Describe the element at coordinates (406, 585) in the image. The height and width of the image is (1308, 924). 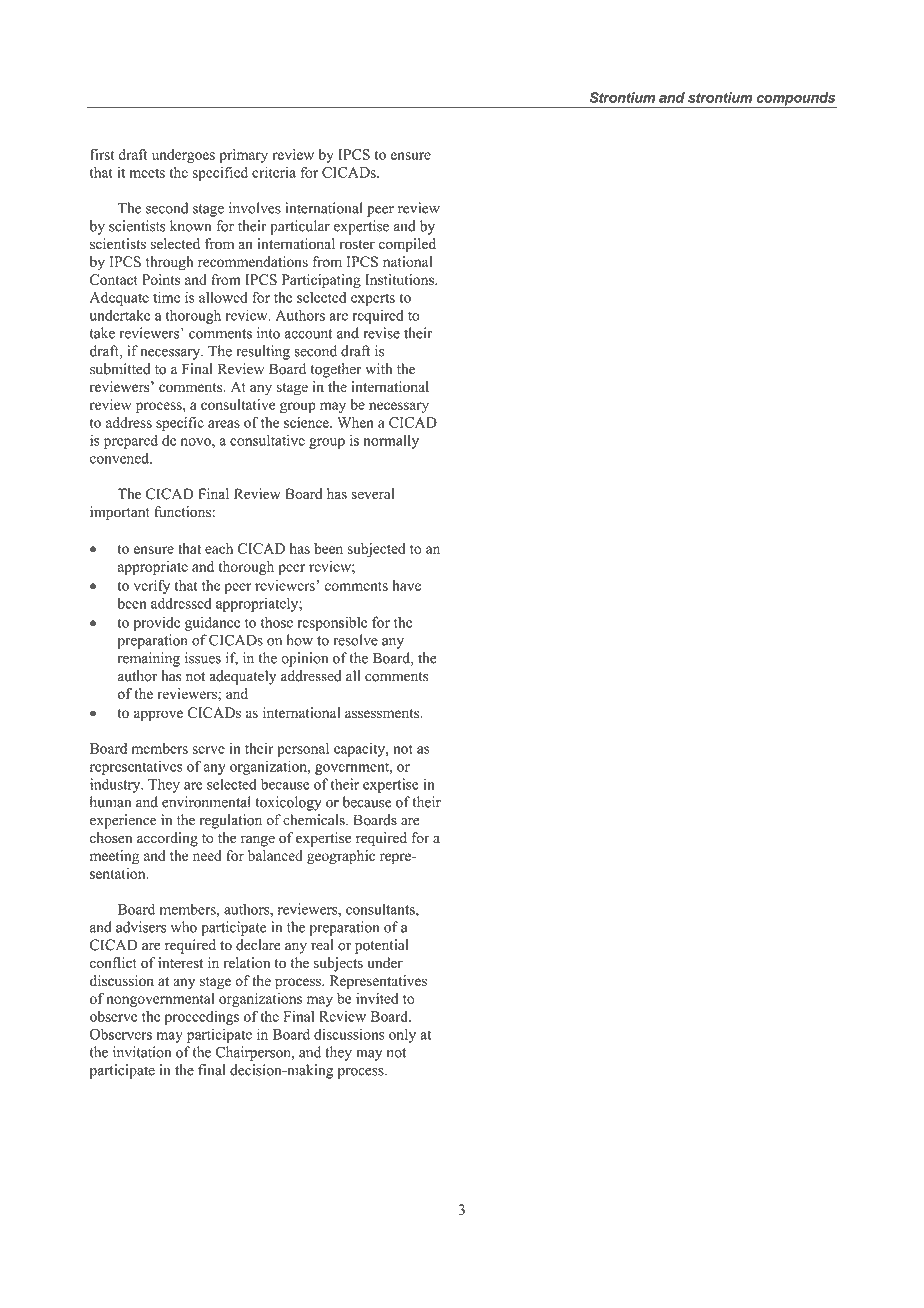
I see `have` at that location.
